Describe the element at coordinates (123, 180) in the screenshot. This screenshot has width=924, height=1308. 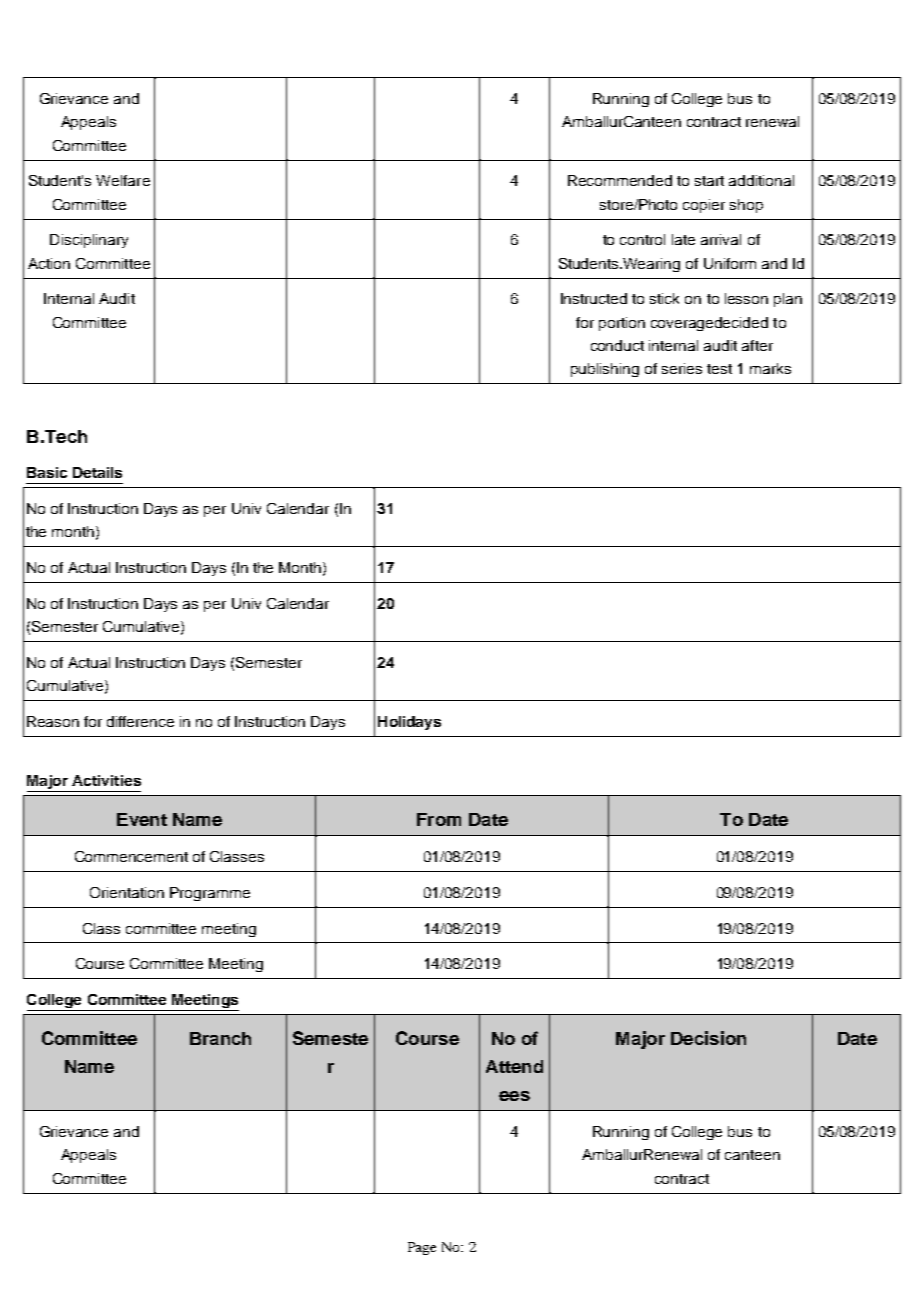
I see `Welfare` at that location.
